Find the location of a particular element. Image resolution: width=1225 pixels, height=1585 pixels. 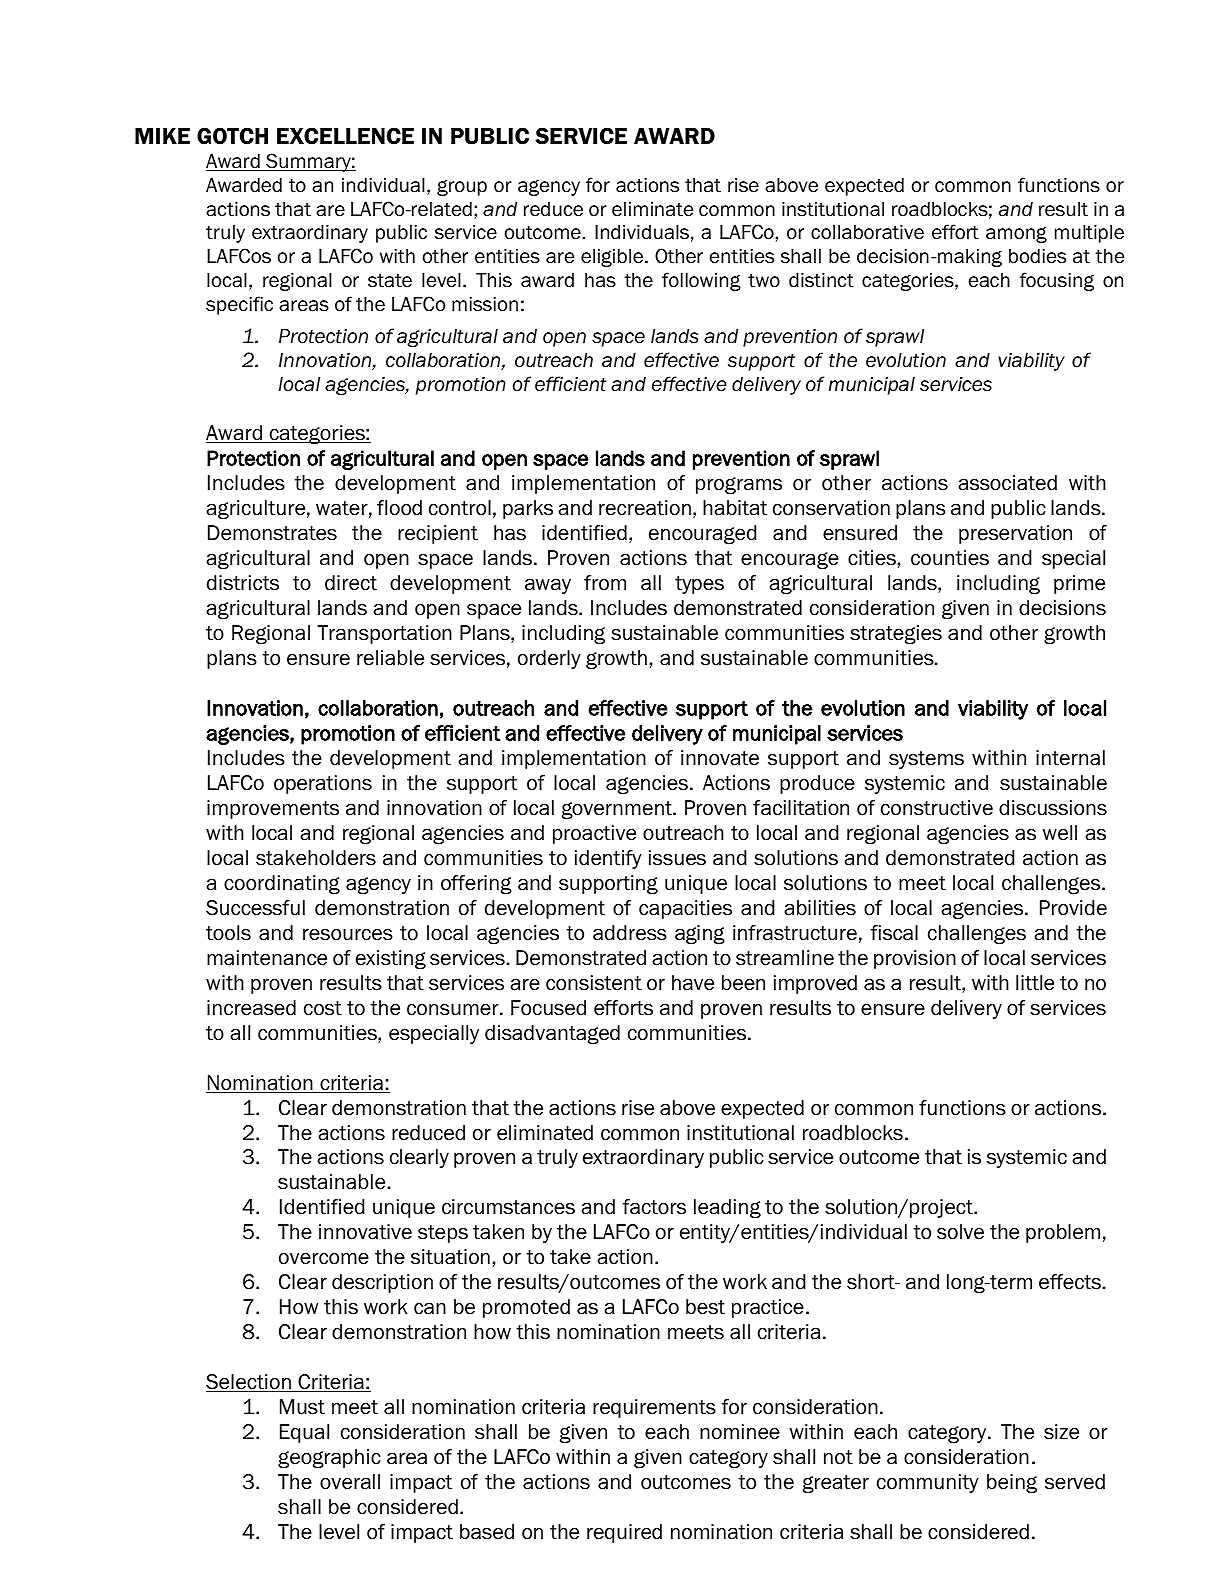

systems is located at coordinates (926, 760).
